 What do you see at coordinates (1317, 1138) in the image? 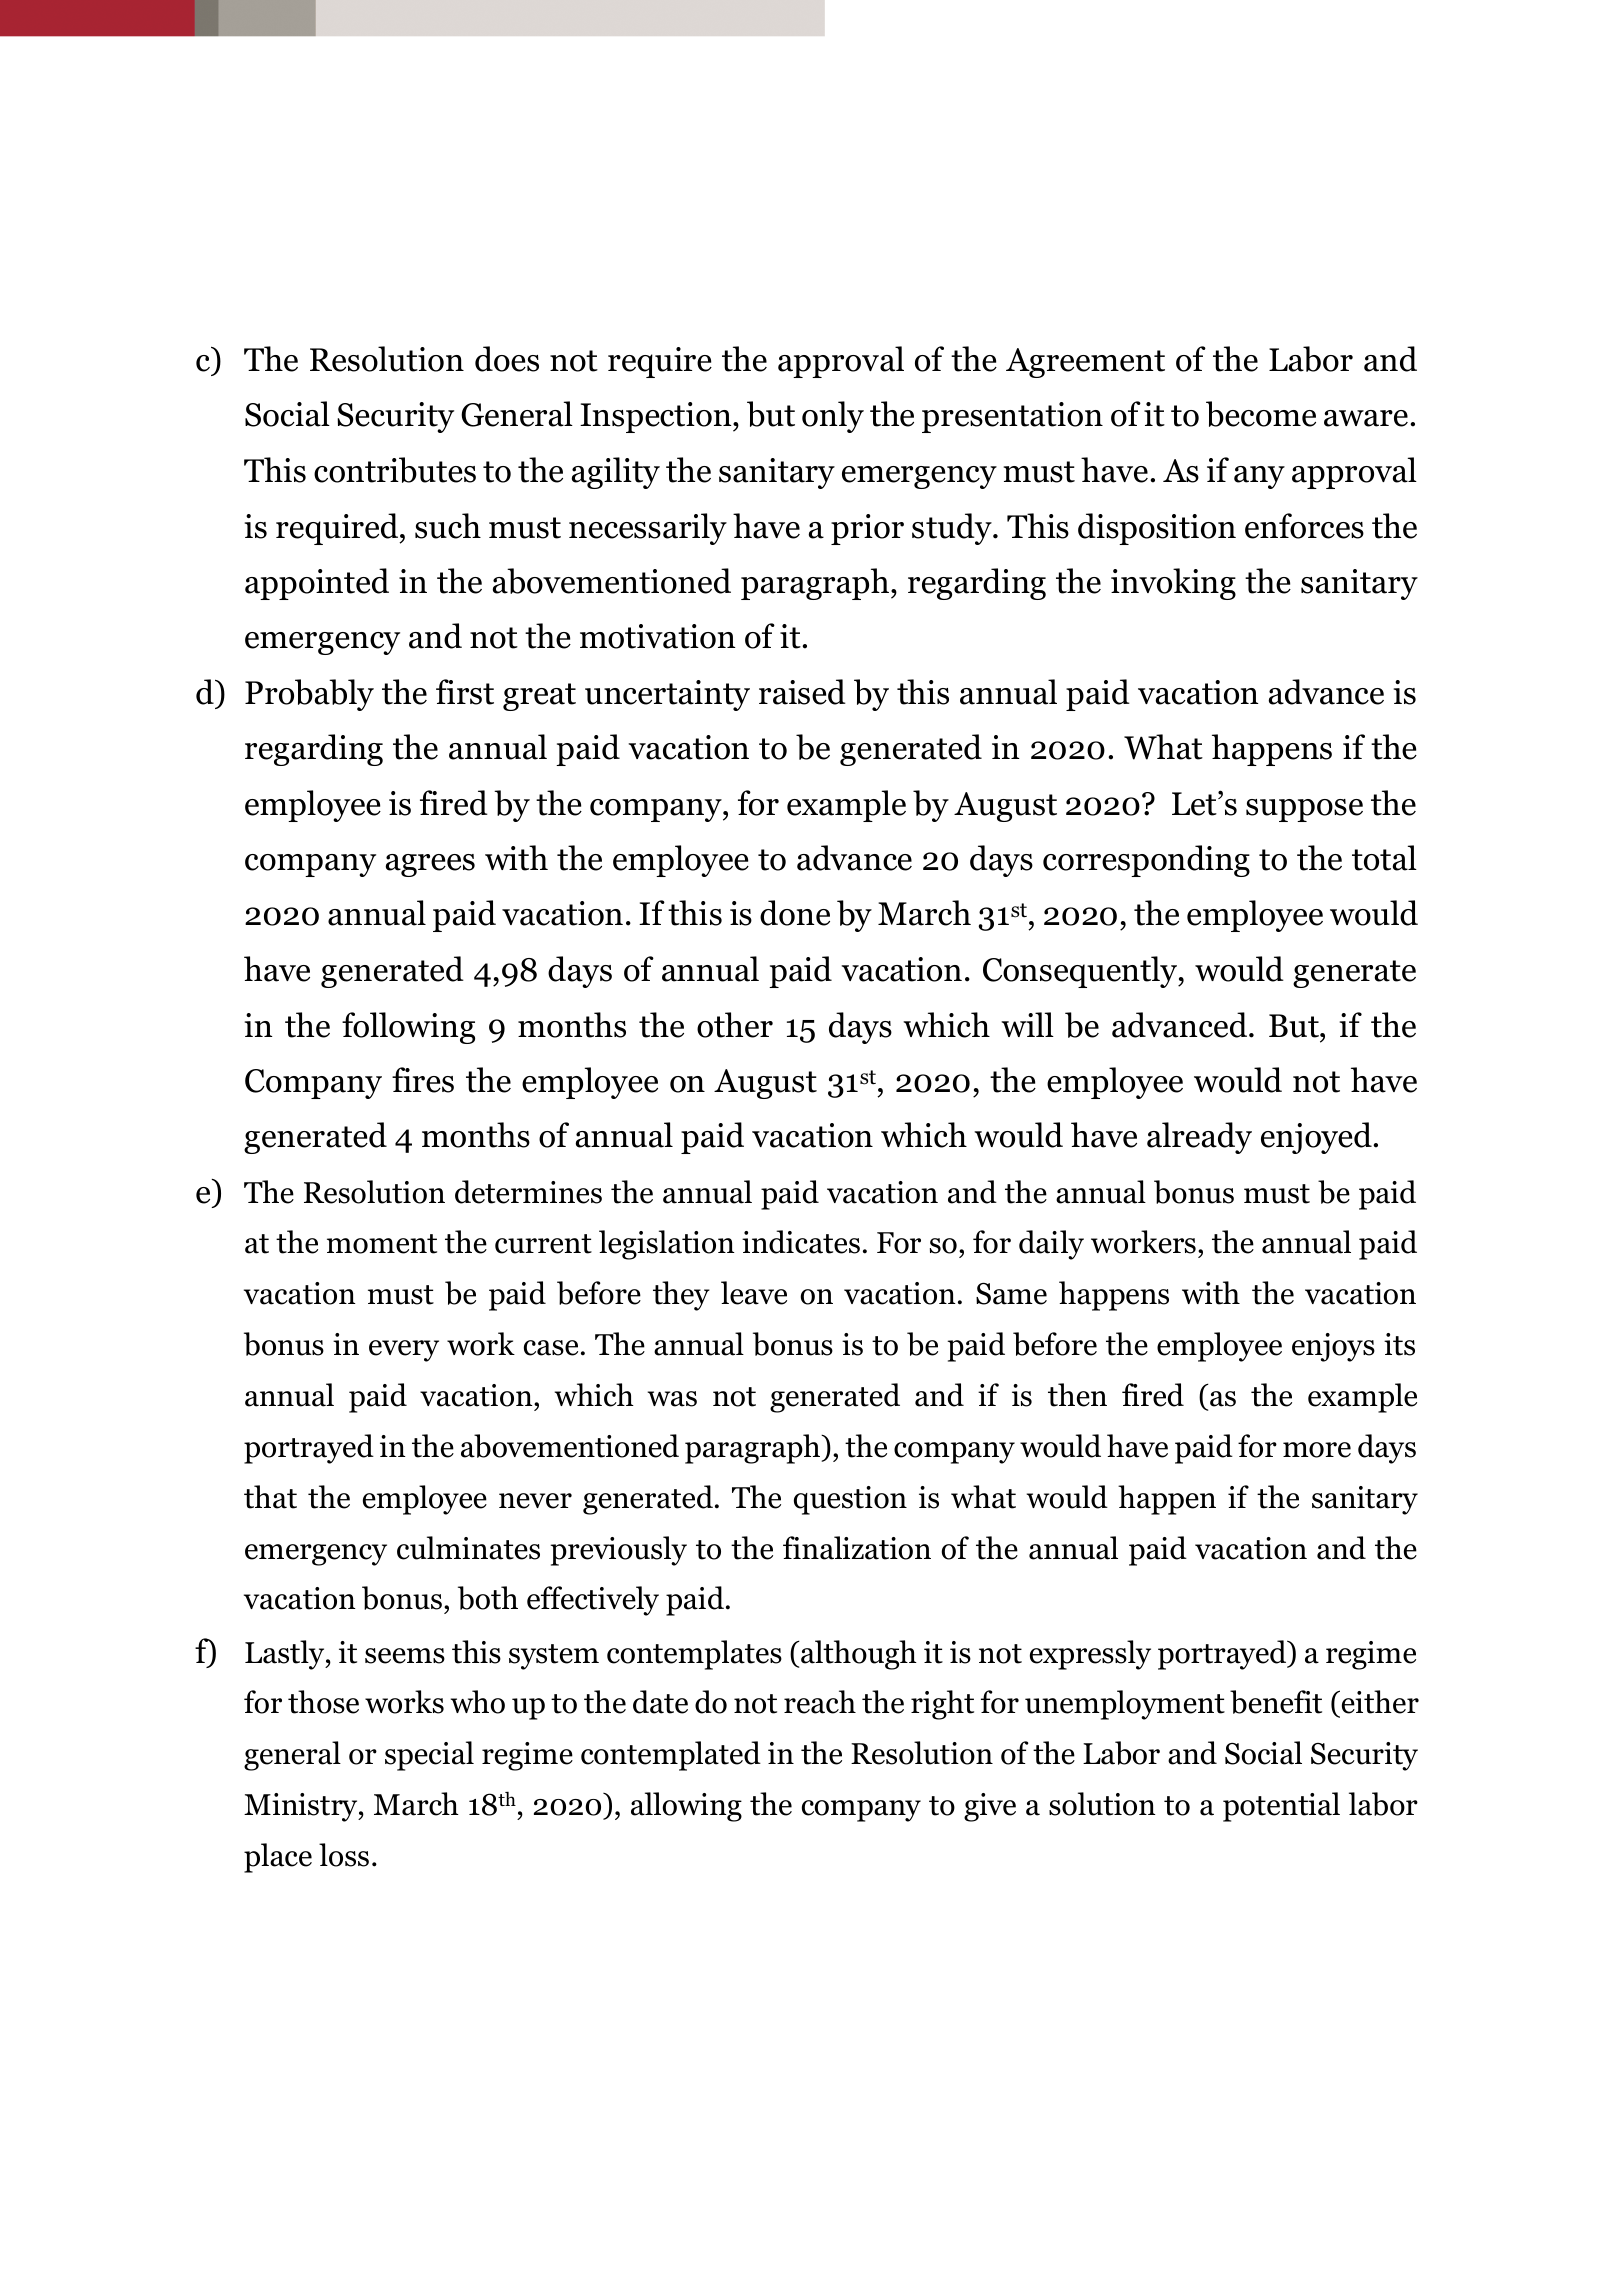
I see `enjoyed` at bounding box center [1317, 1138].
